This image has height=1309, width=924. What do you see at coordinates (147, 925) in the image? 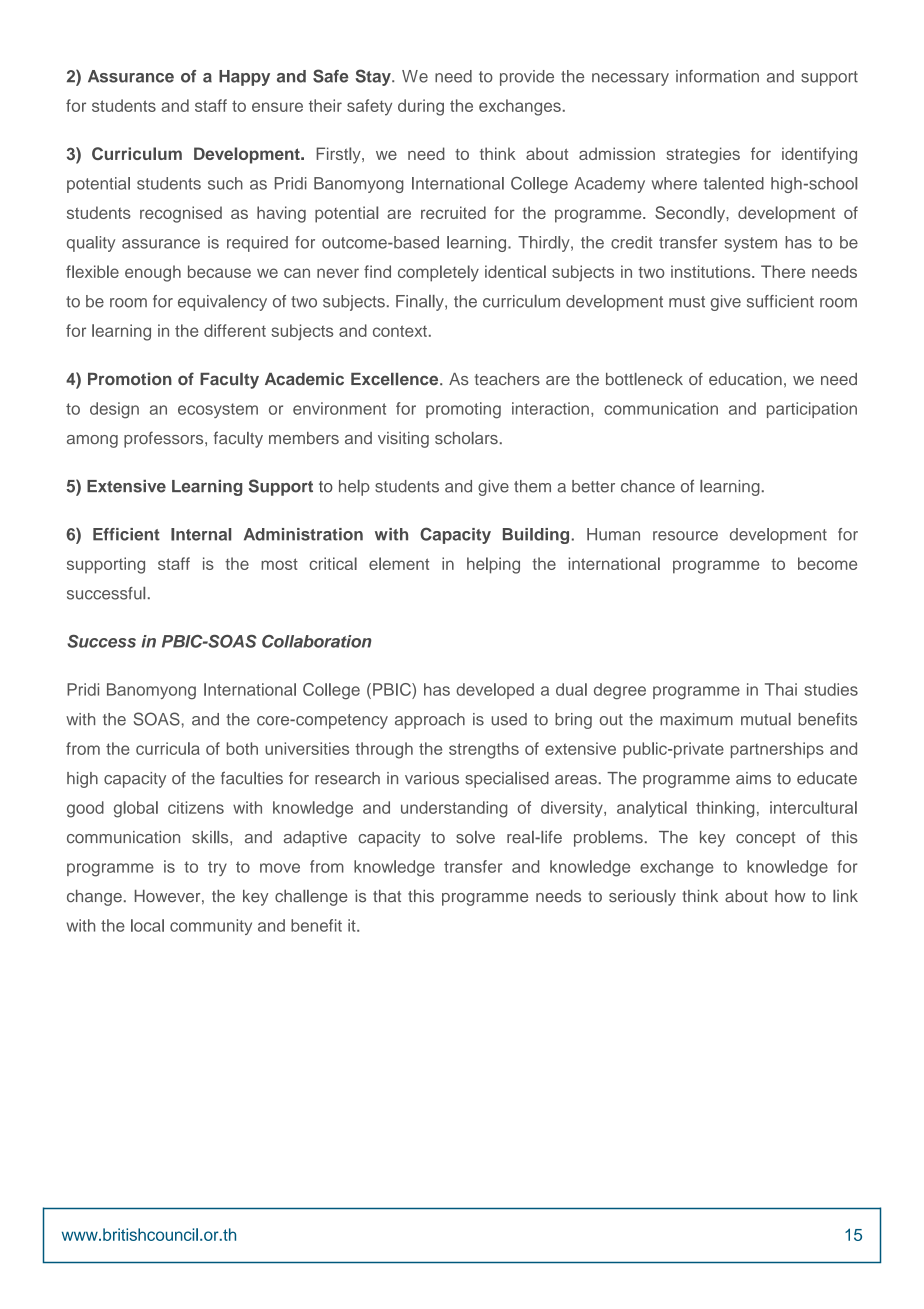
I see `local` at bounding box center [147, 925].
